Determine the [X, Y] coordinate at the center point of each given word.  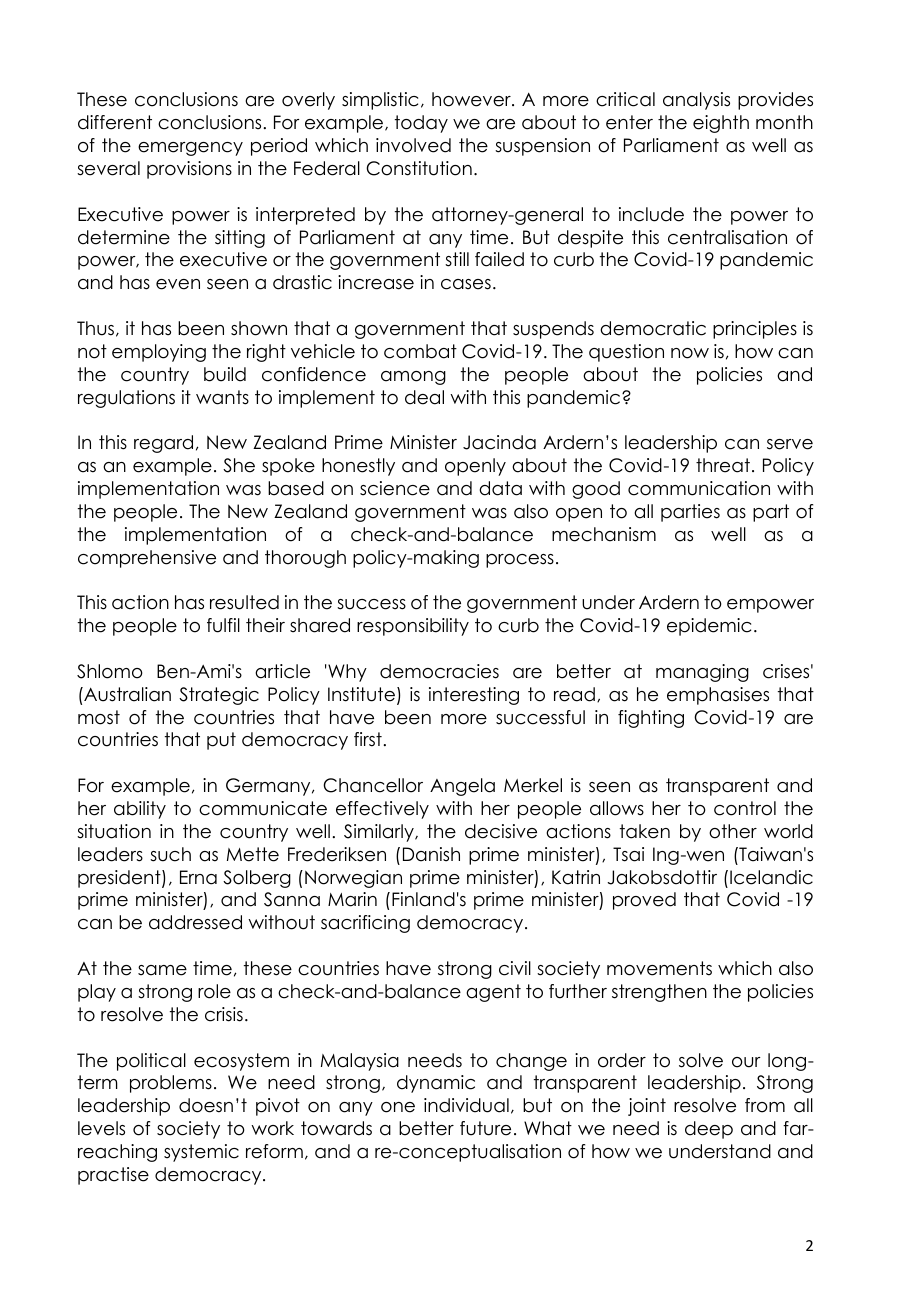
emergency [190, 149]
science [395, 488]
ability [140, 810]
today [421, 124]
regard [163, 444]
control [745, 808]
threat [723, 465]
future [485, 1128]
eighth [721, 124]
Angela [462, 787]
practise [113, 1176]
